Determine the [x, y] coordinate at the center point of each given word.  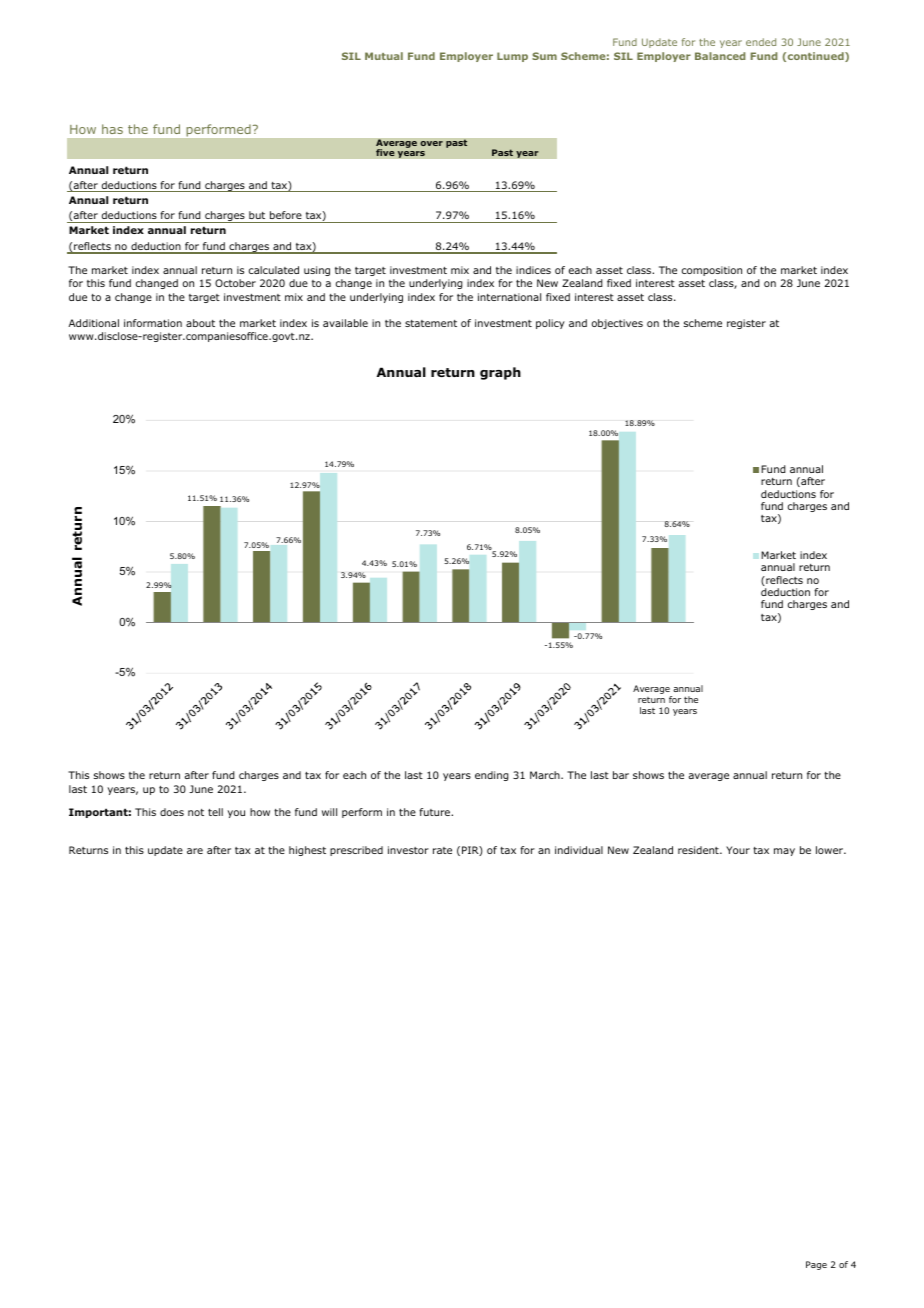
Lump [512, 57]
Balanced [720, 56]
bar [621, 775]
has [112, 129]
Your [738, 850]
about [200, 323]
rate [442, 850]
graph [500, 373]
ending [492, 776]
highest [307, 851]
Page [816, 1265]
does [172, 812]
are [195, 851]
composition [712, 271]
